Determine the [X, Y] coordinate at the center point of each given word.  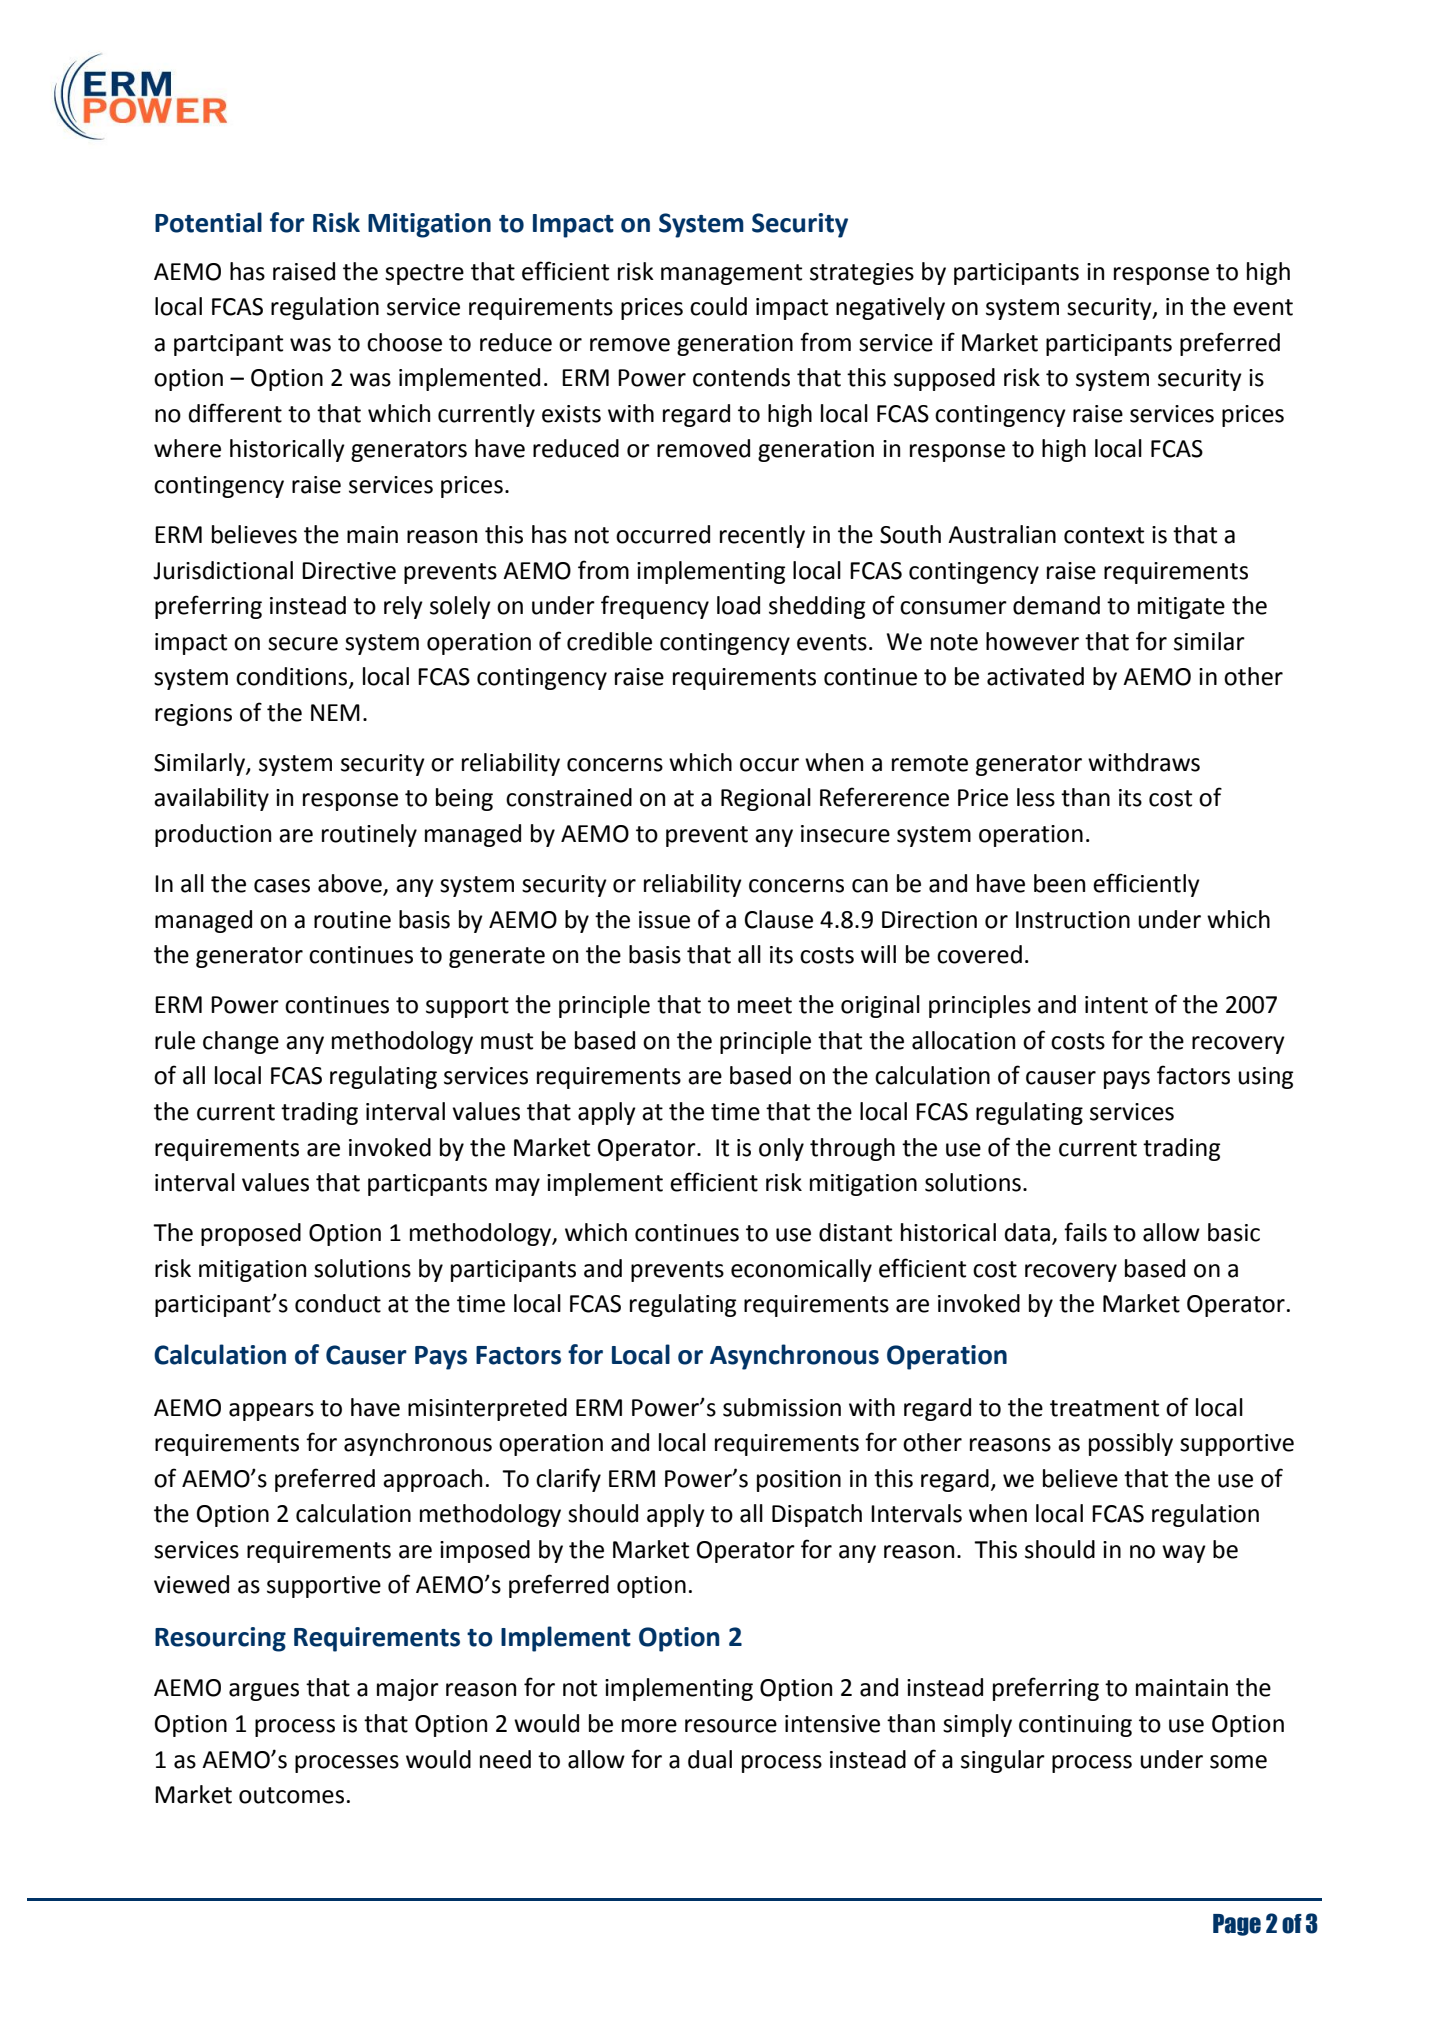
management [731, 274]
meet [765, 1005]
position [799, 1481]
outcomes [291, 1795]
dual [710, 1759]
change [241, 1042]
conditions [293, 677]
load [738, 605]
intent [1116, 1005]
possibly [1131, 1444]
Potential [208, 222]
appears [271, 1412]
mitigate [1181, 608]
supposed [944, 379]
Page [1237, 1925]
